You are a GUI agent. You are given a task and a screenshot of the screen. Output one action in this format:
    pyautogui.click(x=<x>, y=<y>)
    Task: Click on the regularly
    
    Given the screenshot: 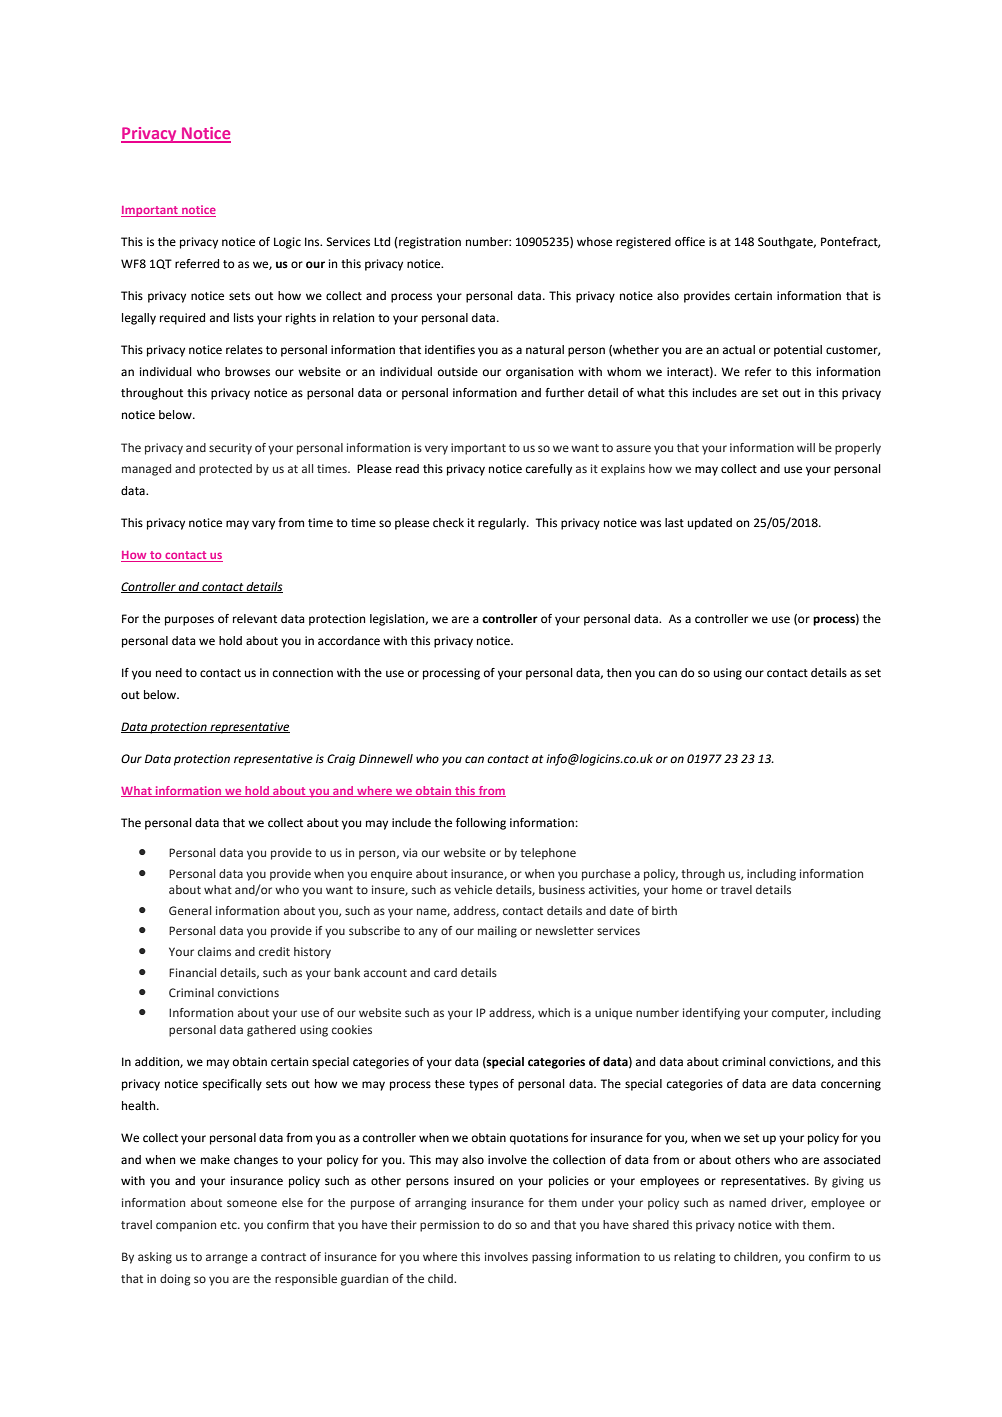 What is the action you would take?
    pyautogui.click(x=503, y=524)
